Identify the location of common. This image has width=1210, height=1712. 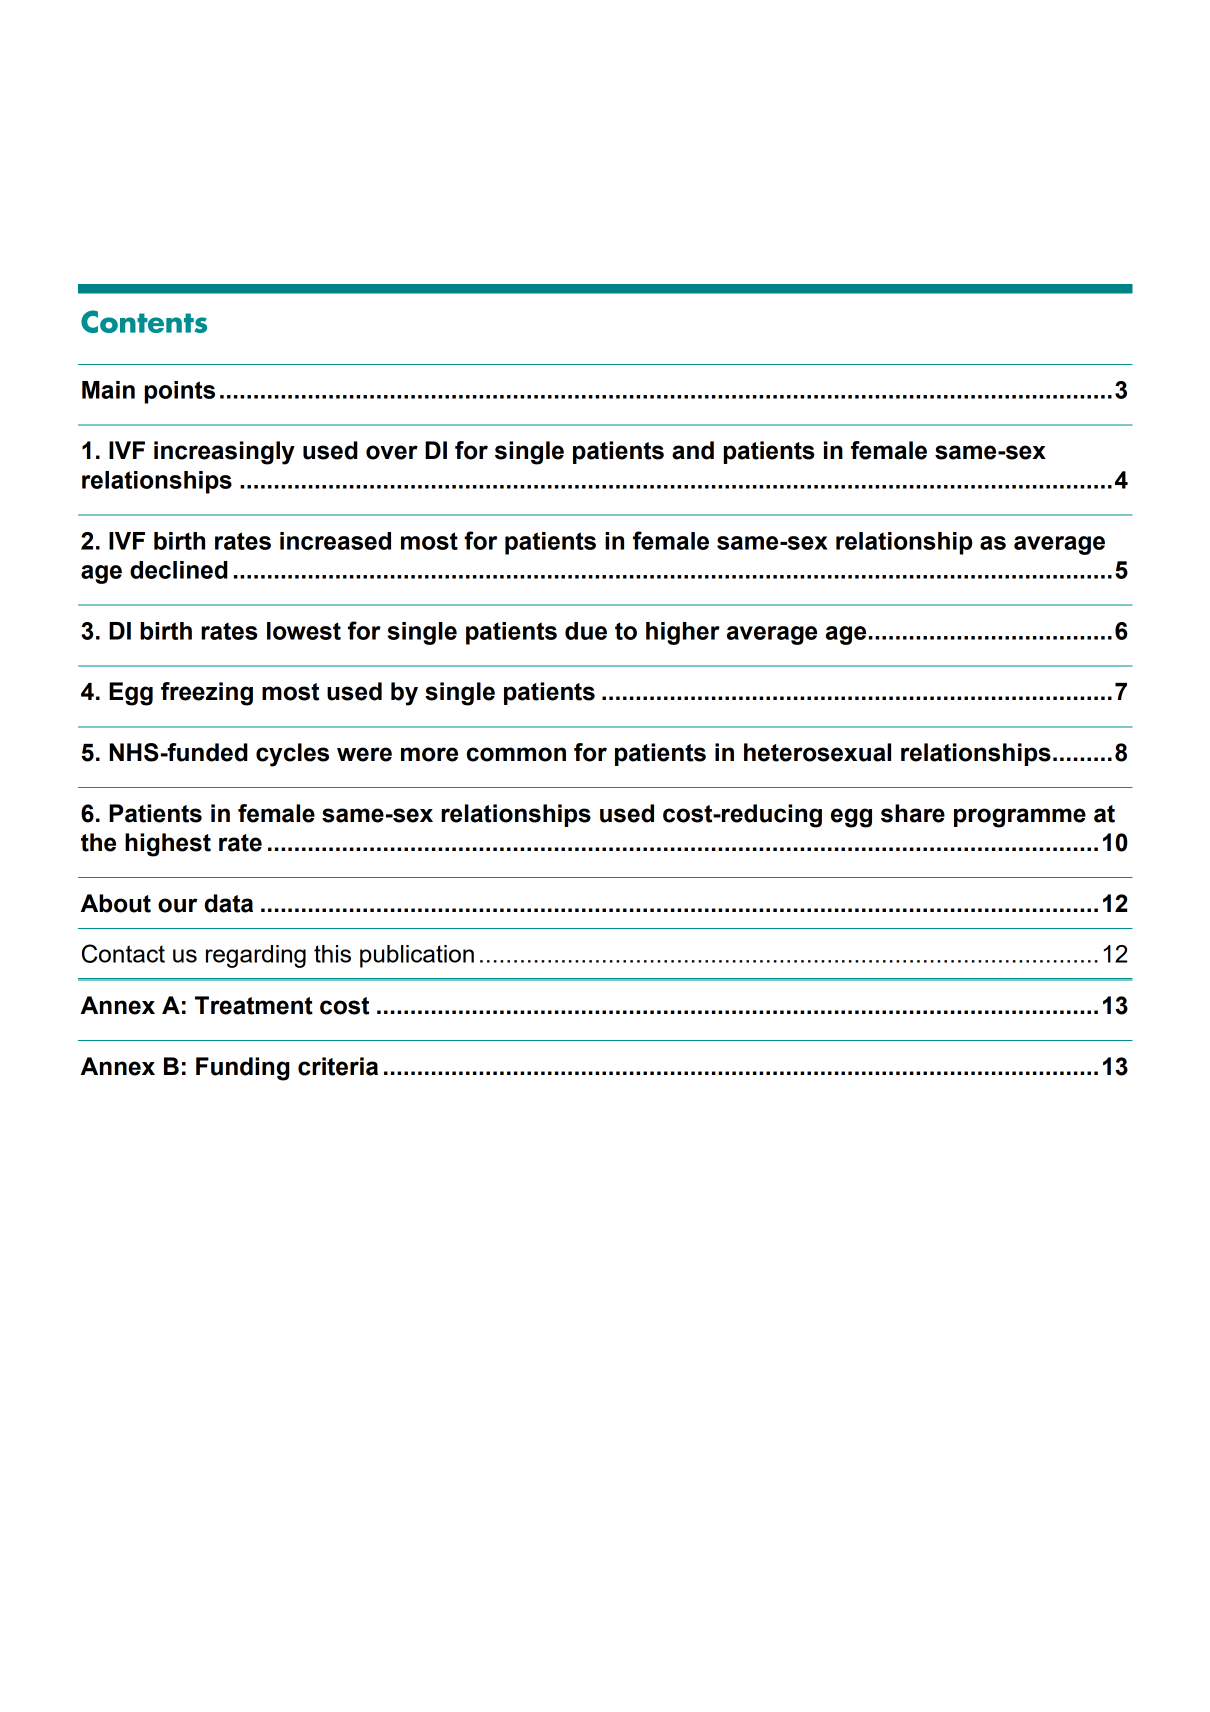
(516, 754).
